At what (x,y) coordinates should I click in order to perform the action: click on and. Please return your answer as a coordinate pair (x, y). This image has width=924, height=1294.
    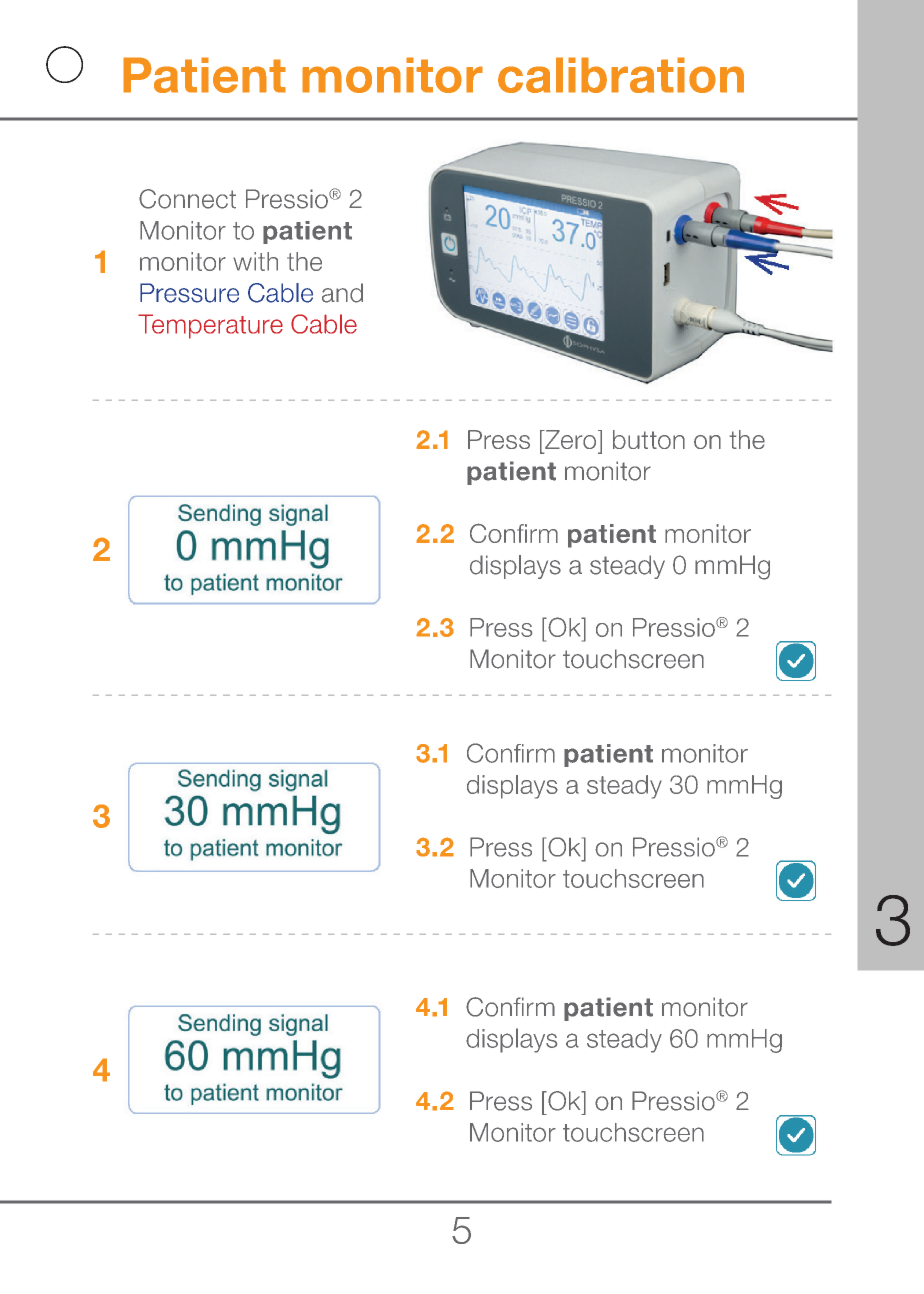
    Looking at the image, I should click on (342, 293).
